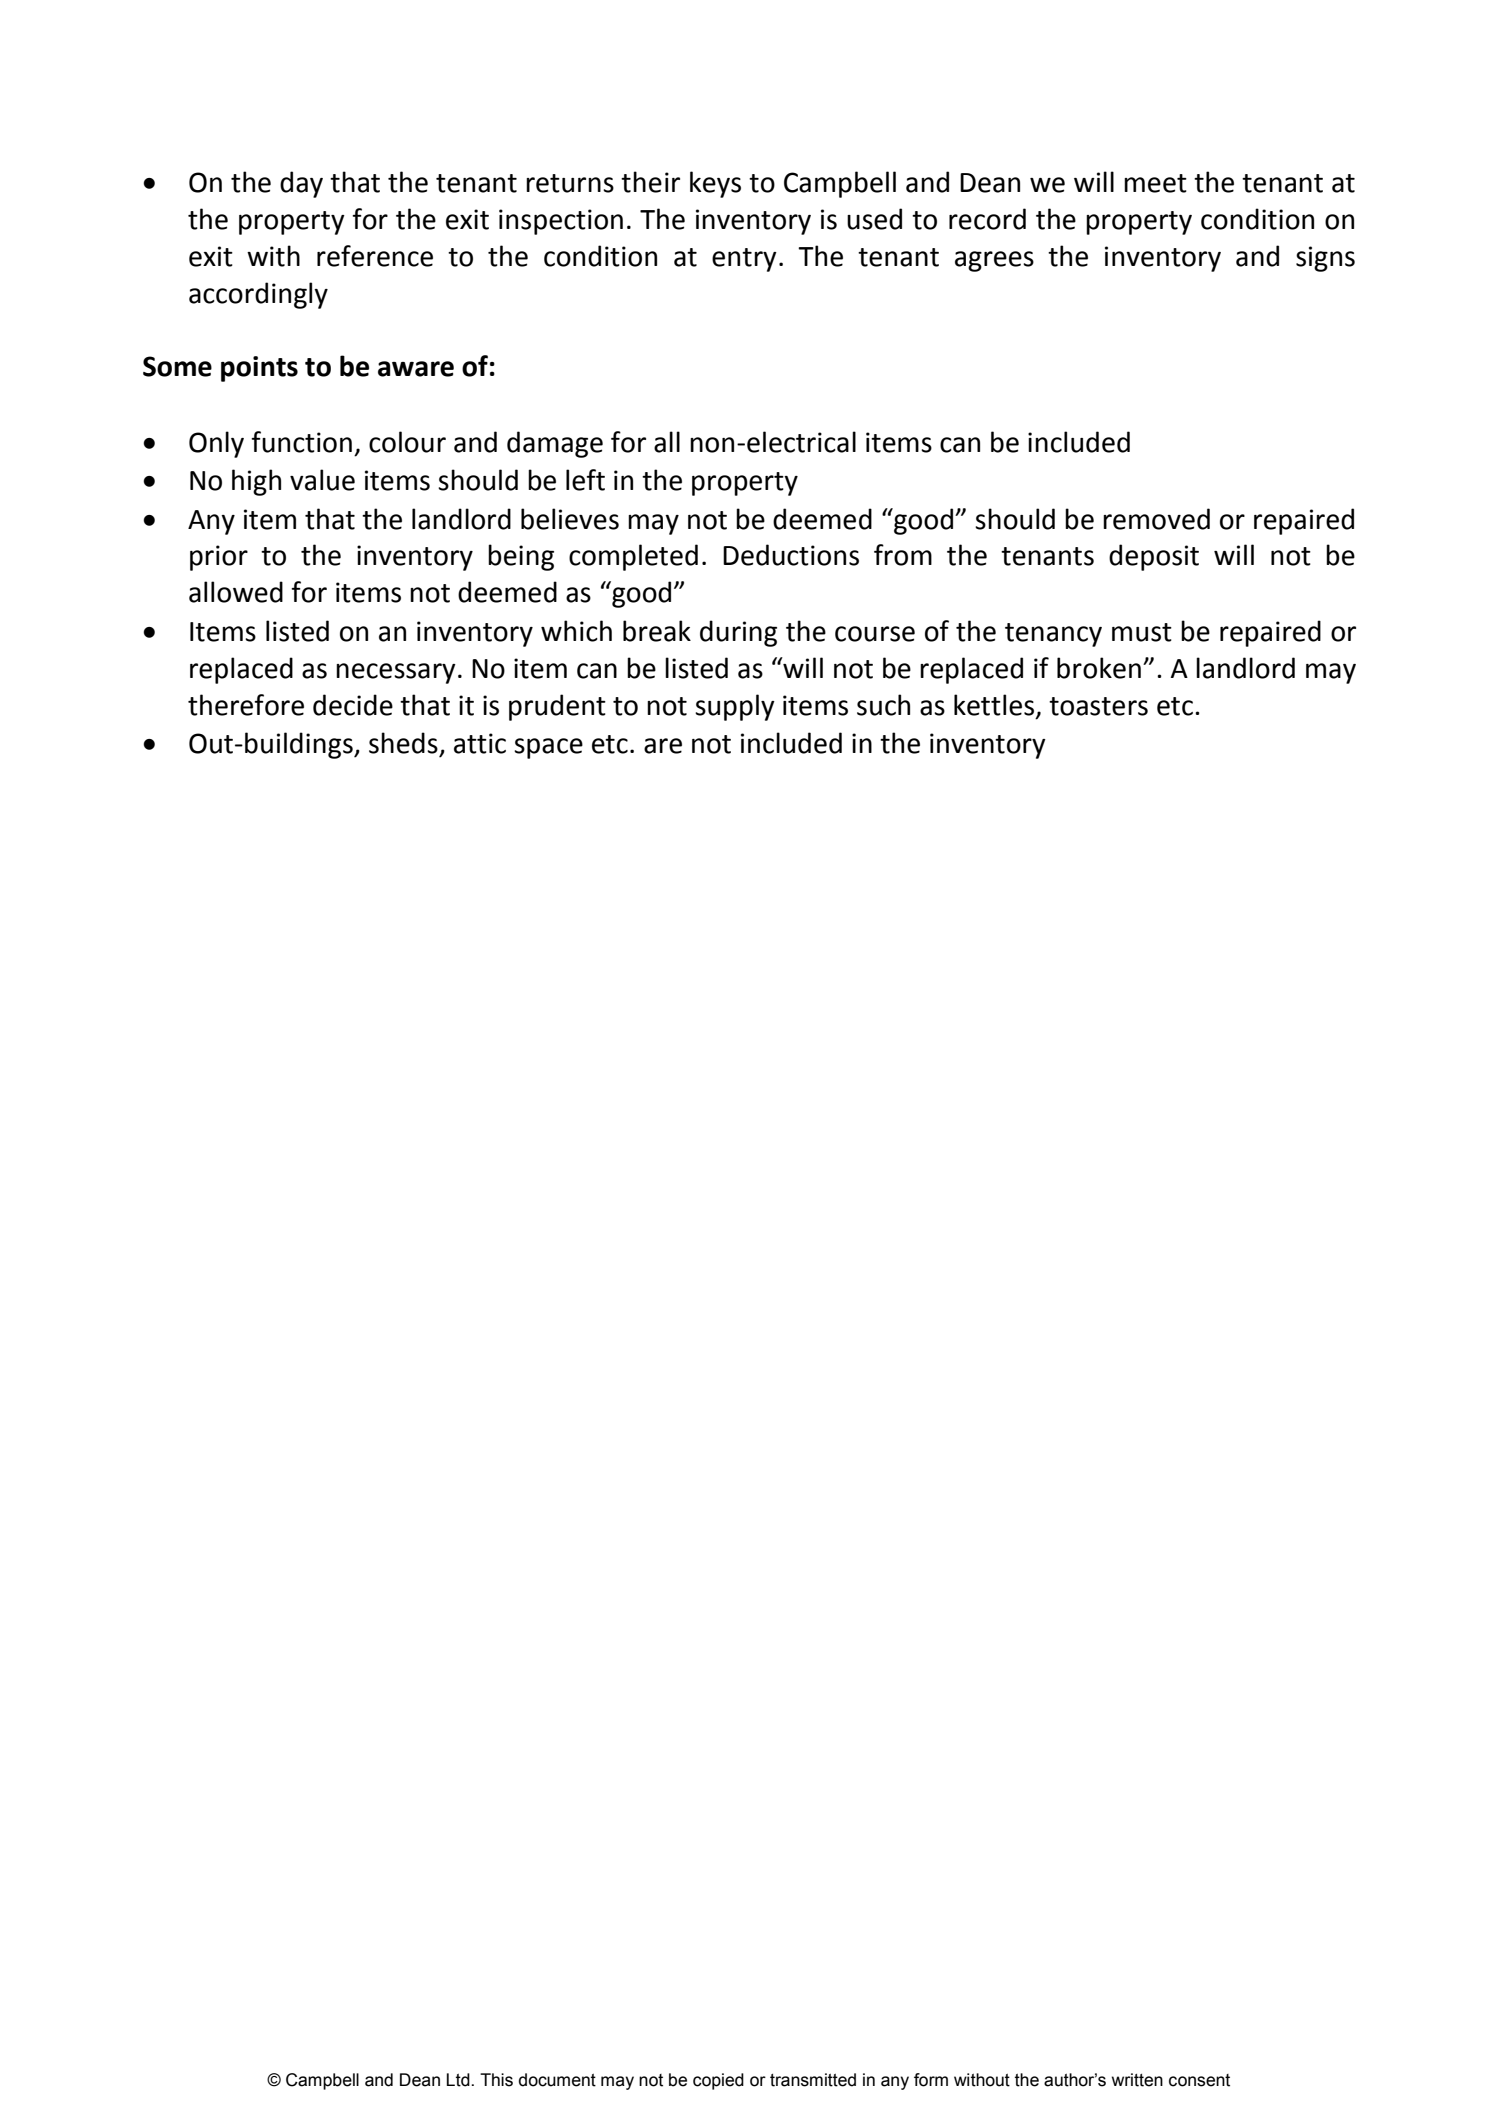 This screenshot has width=1499, height=2119. Describe the element at coordinates (1199, 2080) in the screenshot. I see `consent` at that location.
